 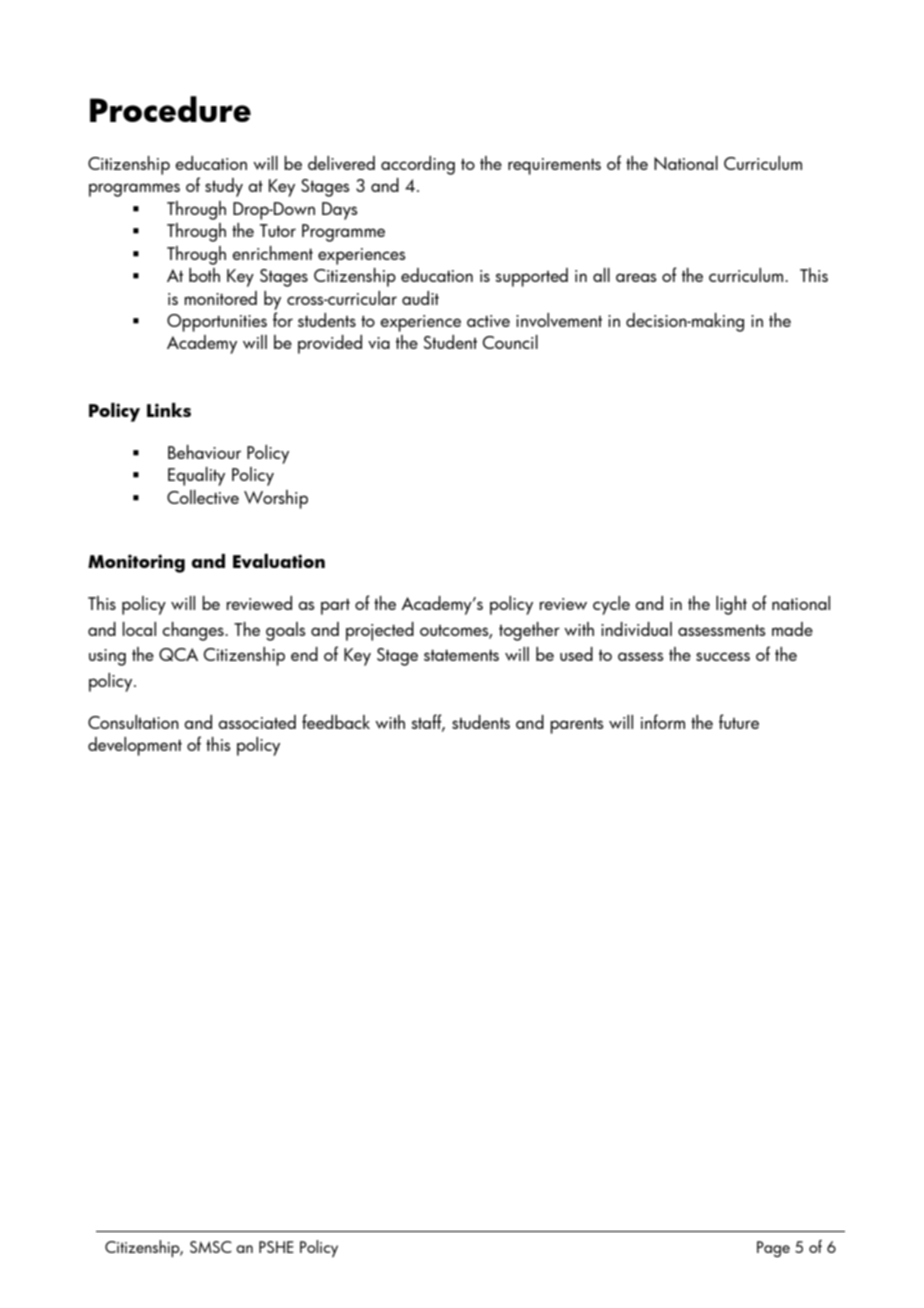 I want to click on development, so click(x=135, y=746).
